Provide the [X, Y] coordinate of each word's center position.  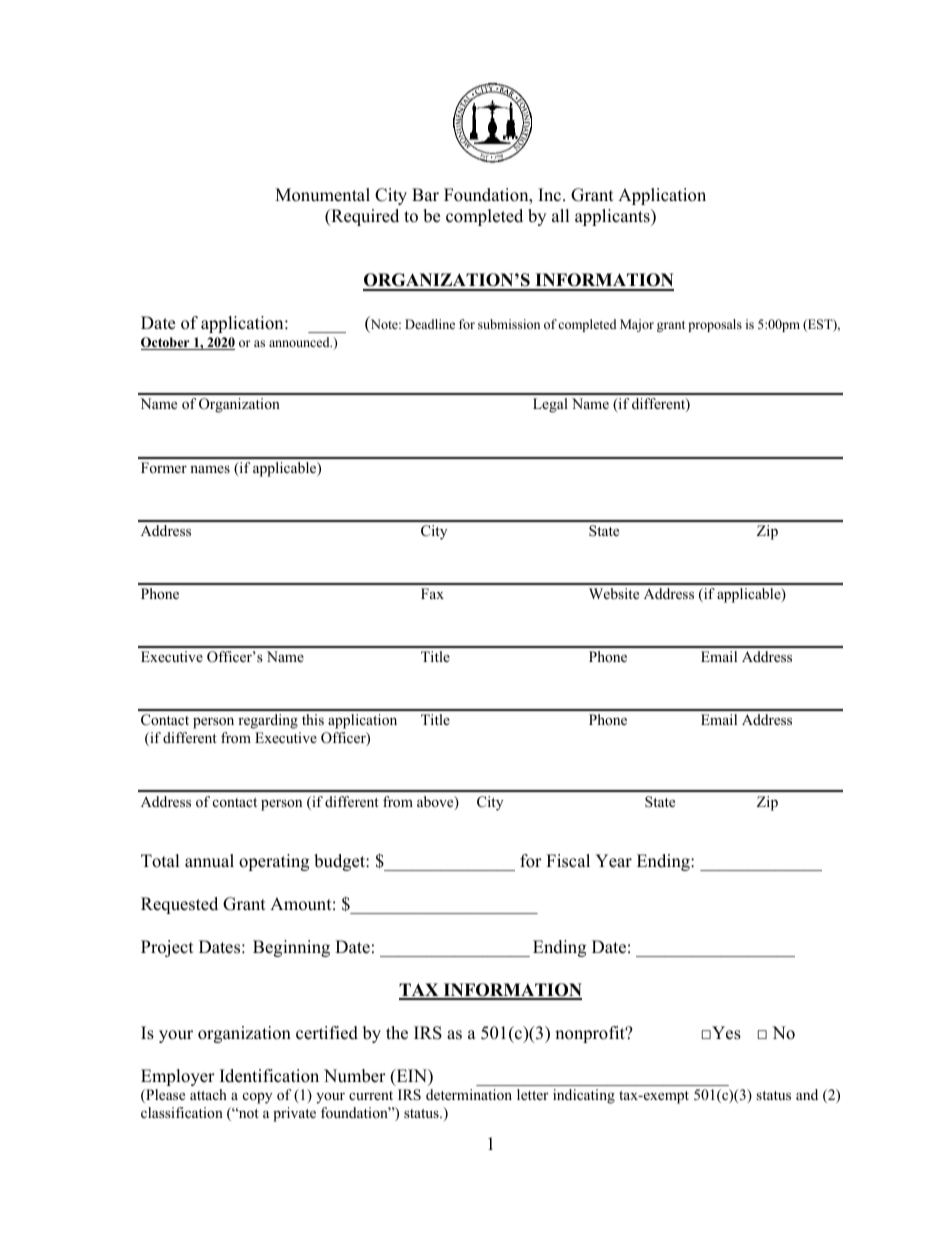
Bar [425, 194]
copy [257, 1098]
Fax [432, 593]
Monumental [322, 195]
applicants [613, 217]
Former [164, 467]
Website [614, 593]
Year [613, 861]
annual [209, 861]
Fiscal [568, 861]
